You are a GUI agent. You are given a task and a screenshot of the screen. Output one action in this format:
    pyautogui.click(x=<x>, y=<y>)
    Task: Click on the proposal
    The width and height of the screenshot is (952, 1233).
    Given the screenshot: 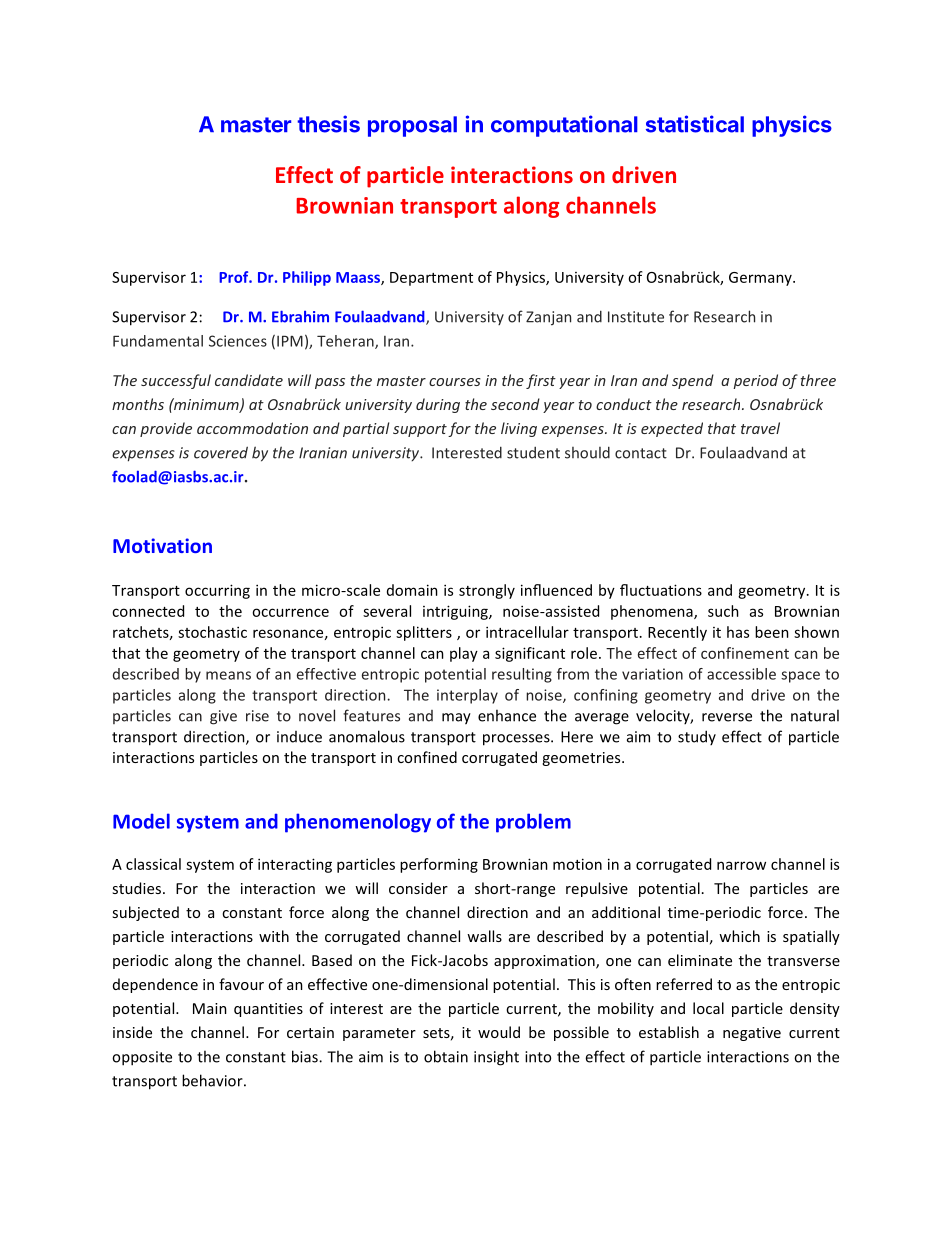 What is the action you would take?
    pyautogui.click(x=412, y=126)
